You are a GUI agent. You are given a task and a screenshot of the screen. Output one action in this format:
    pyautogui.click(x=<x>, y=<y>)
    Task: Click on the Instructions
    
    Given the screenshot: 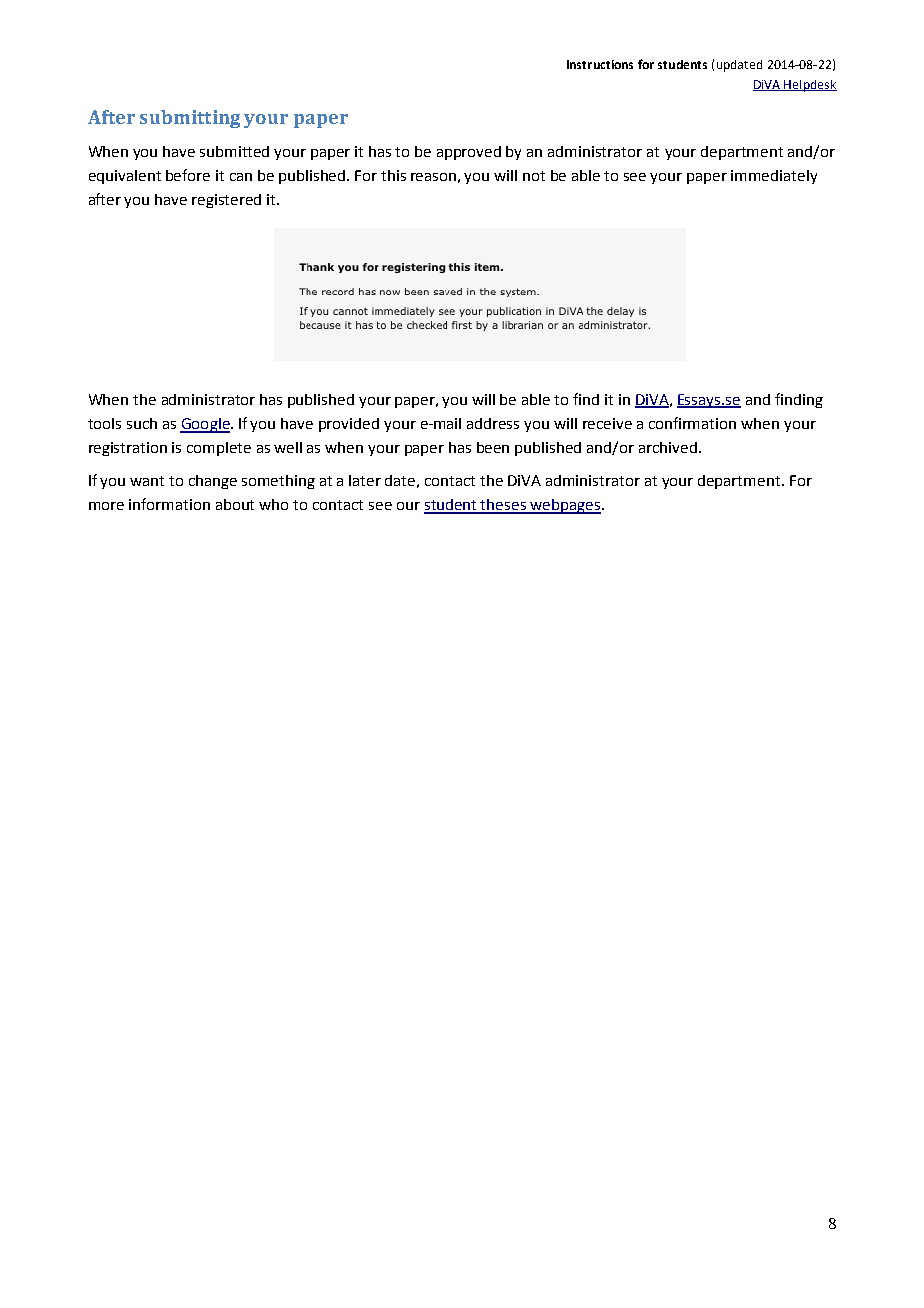 What is the action you would take?
    pyautogui.click(x=600, y=64)
